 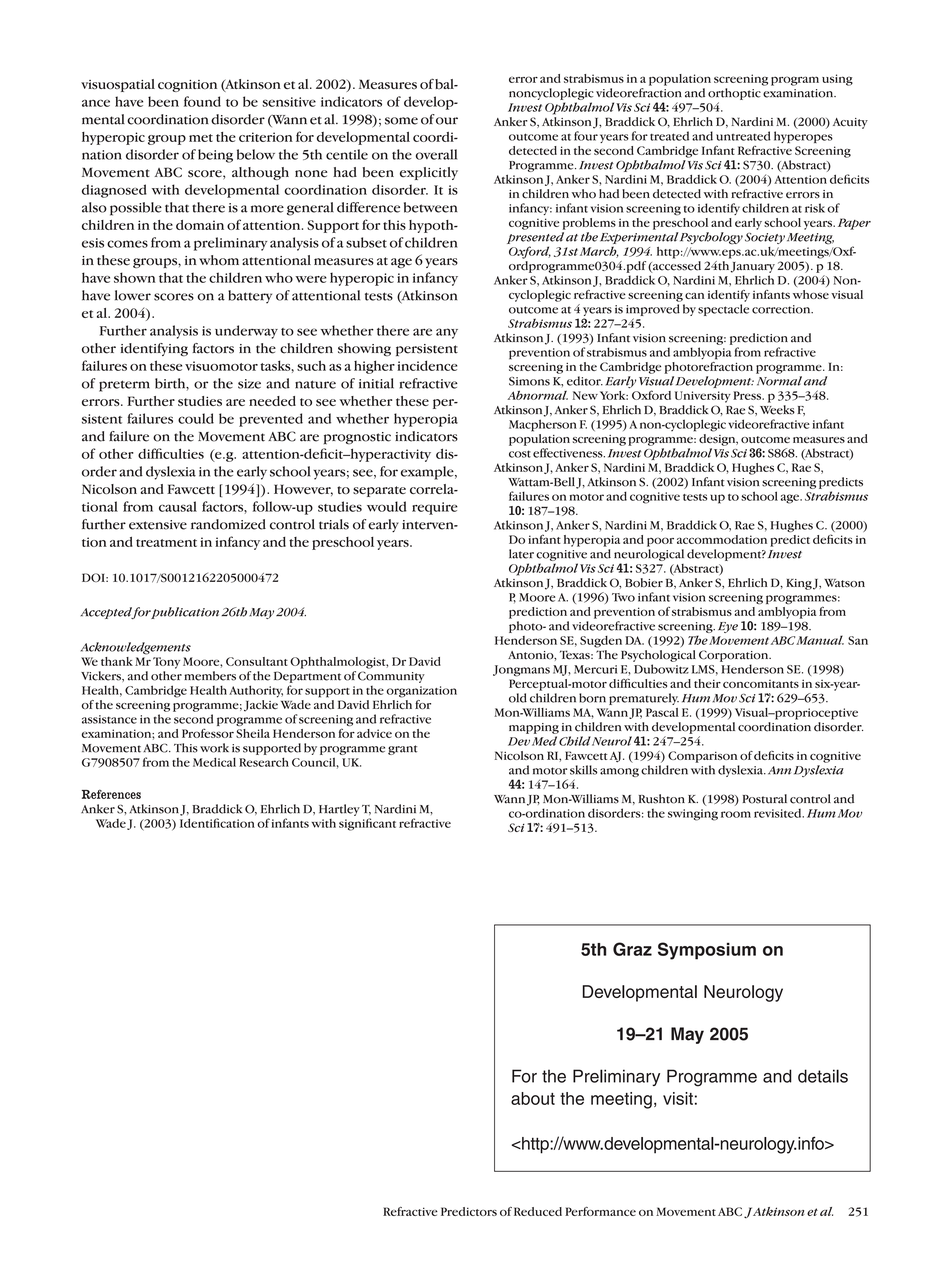 What do you see at coordinates (367, 824) in the screenshot?
I see `significant` at bounding box center [367, 824].
